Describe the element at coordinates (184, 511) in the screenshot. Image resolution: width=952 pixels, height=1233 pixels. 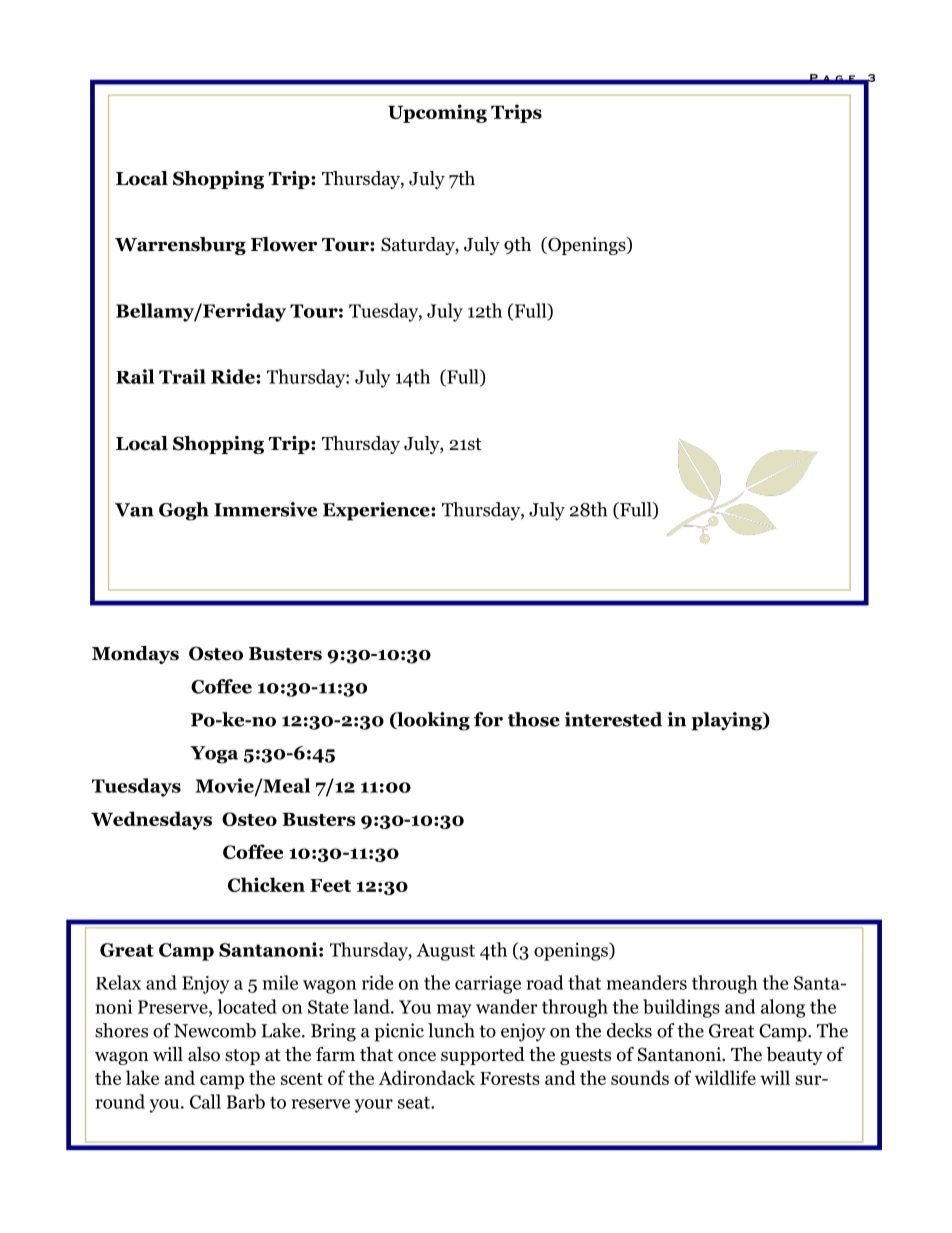
I see `Gogh` at that location.
